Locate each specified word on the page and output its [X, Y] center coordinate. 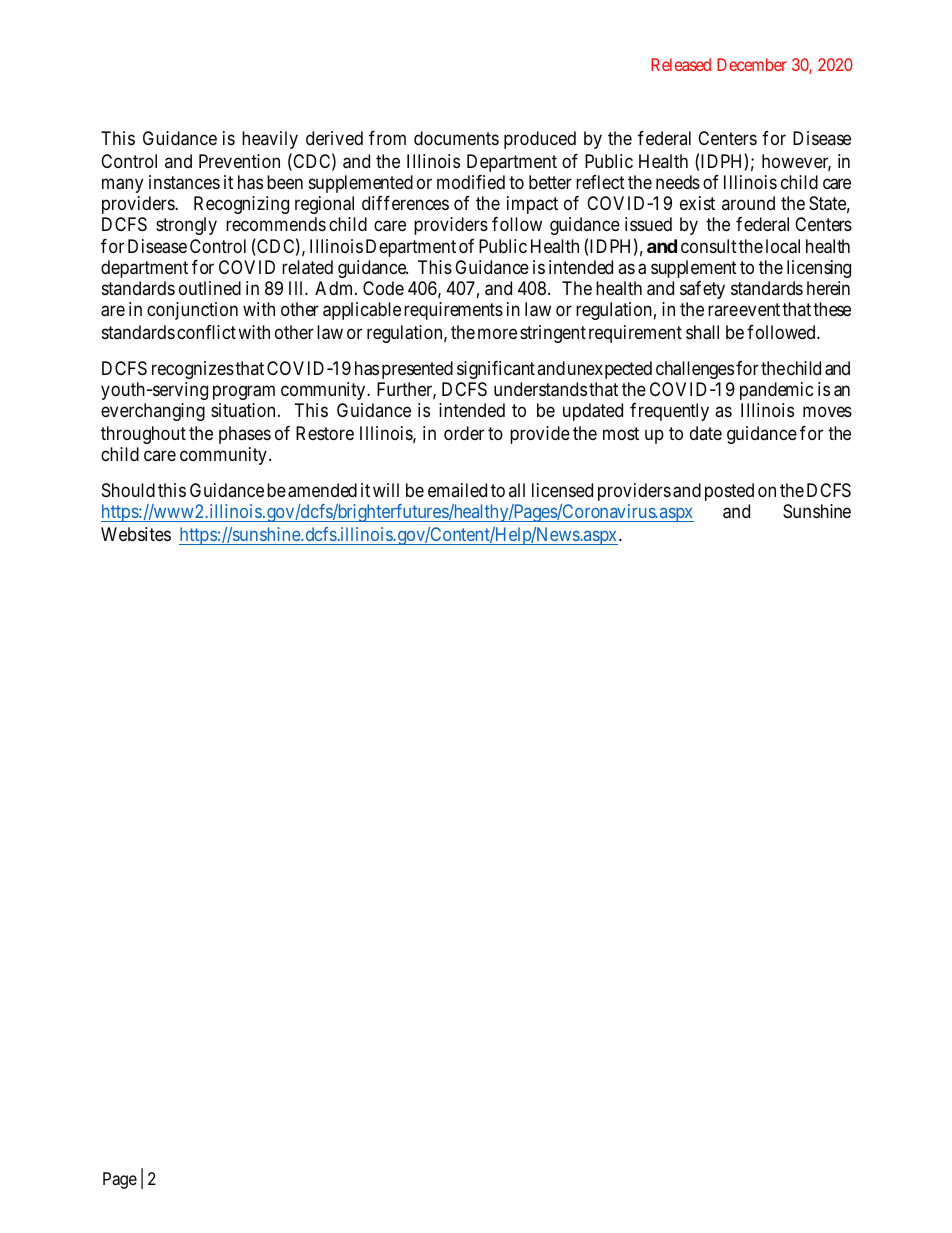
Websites [136, 534]
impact [532, 205]
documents [456, 138]
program [244, 392]
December [752, 64]
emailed [457, 490]
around [748, 203]
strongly [186, 226]
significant [496, 370]
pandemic [777, 391]
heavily [270, 140]
